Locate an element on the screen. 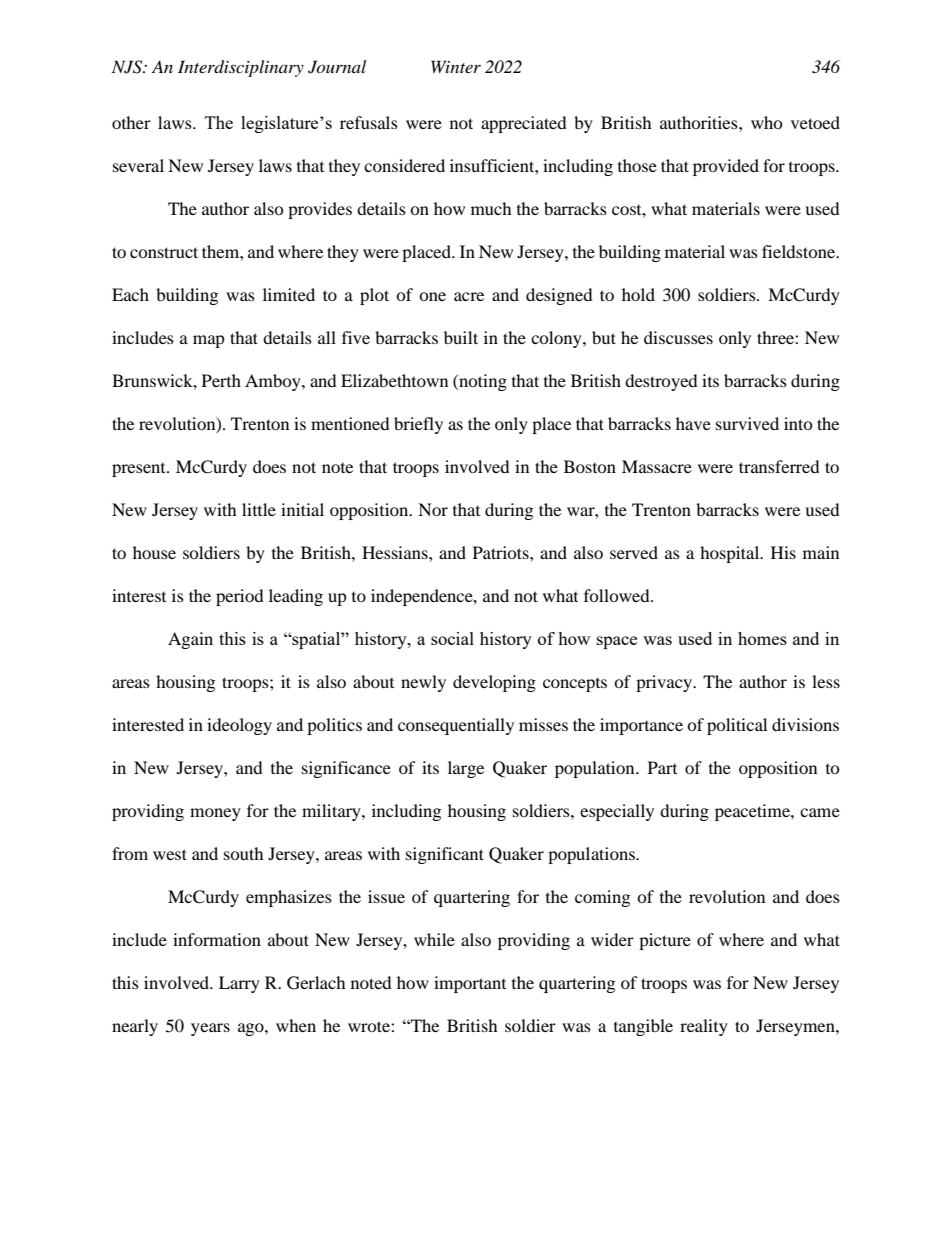 The height and width of the screenshot is (1233, 952). Winter is located at coordinates (456, 66).
